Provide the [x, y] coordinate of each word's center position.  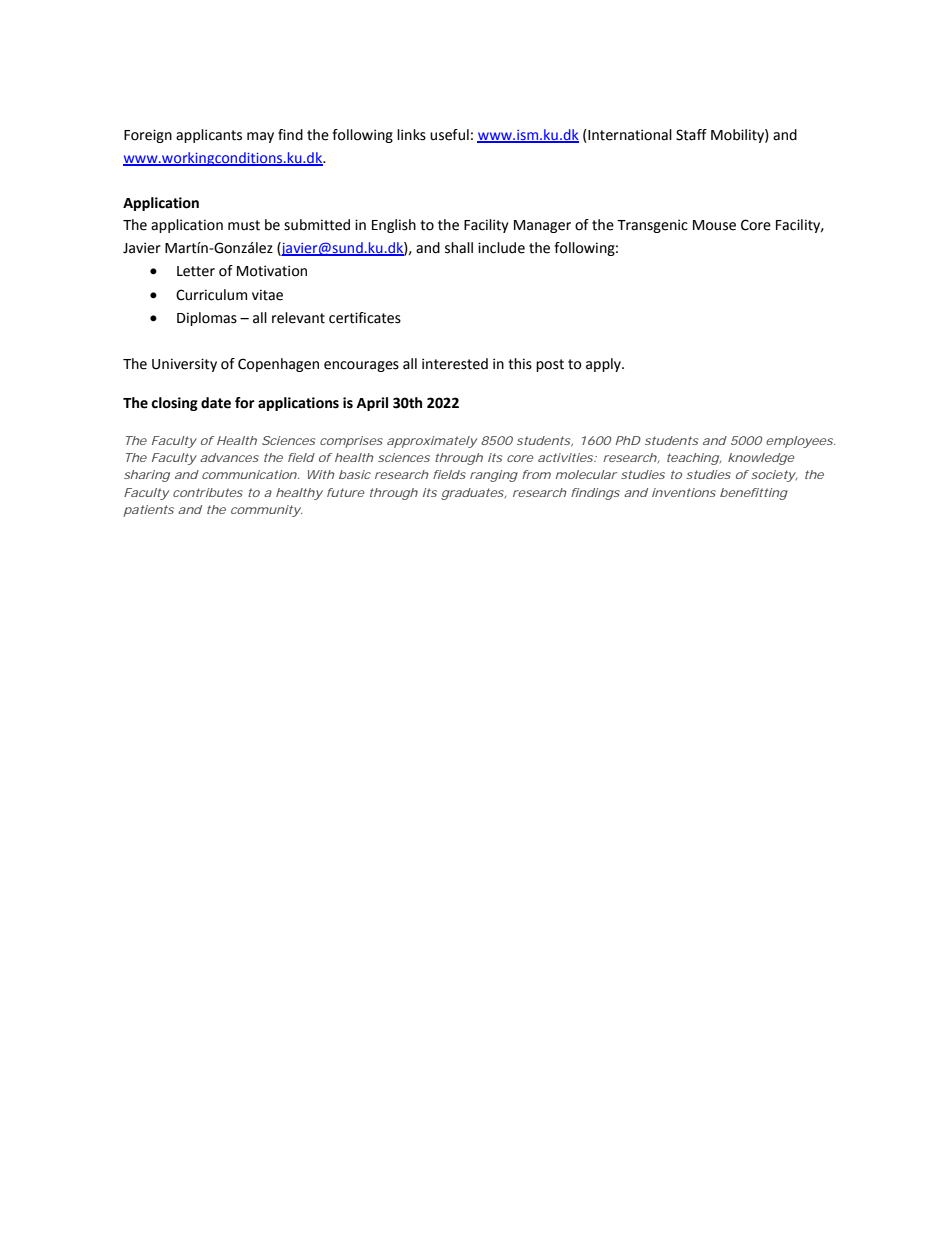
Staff [691, 135]
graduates [473, 494]
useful [449, 135]
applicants [209, 136]
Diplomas [207, 319]
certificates [365, 318]
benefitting [754, 494]
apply [604, 365]
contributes [208, 492]
